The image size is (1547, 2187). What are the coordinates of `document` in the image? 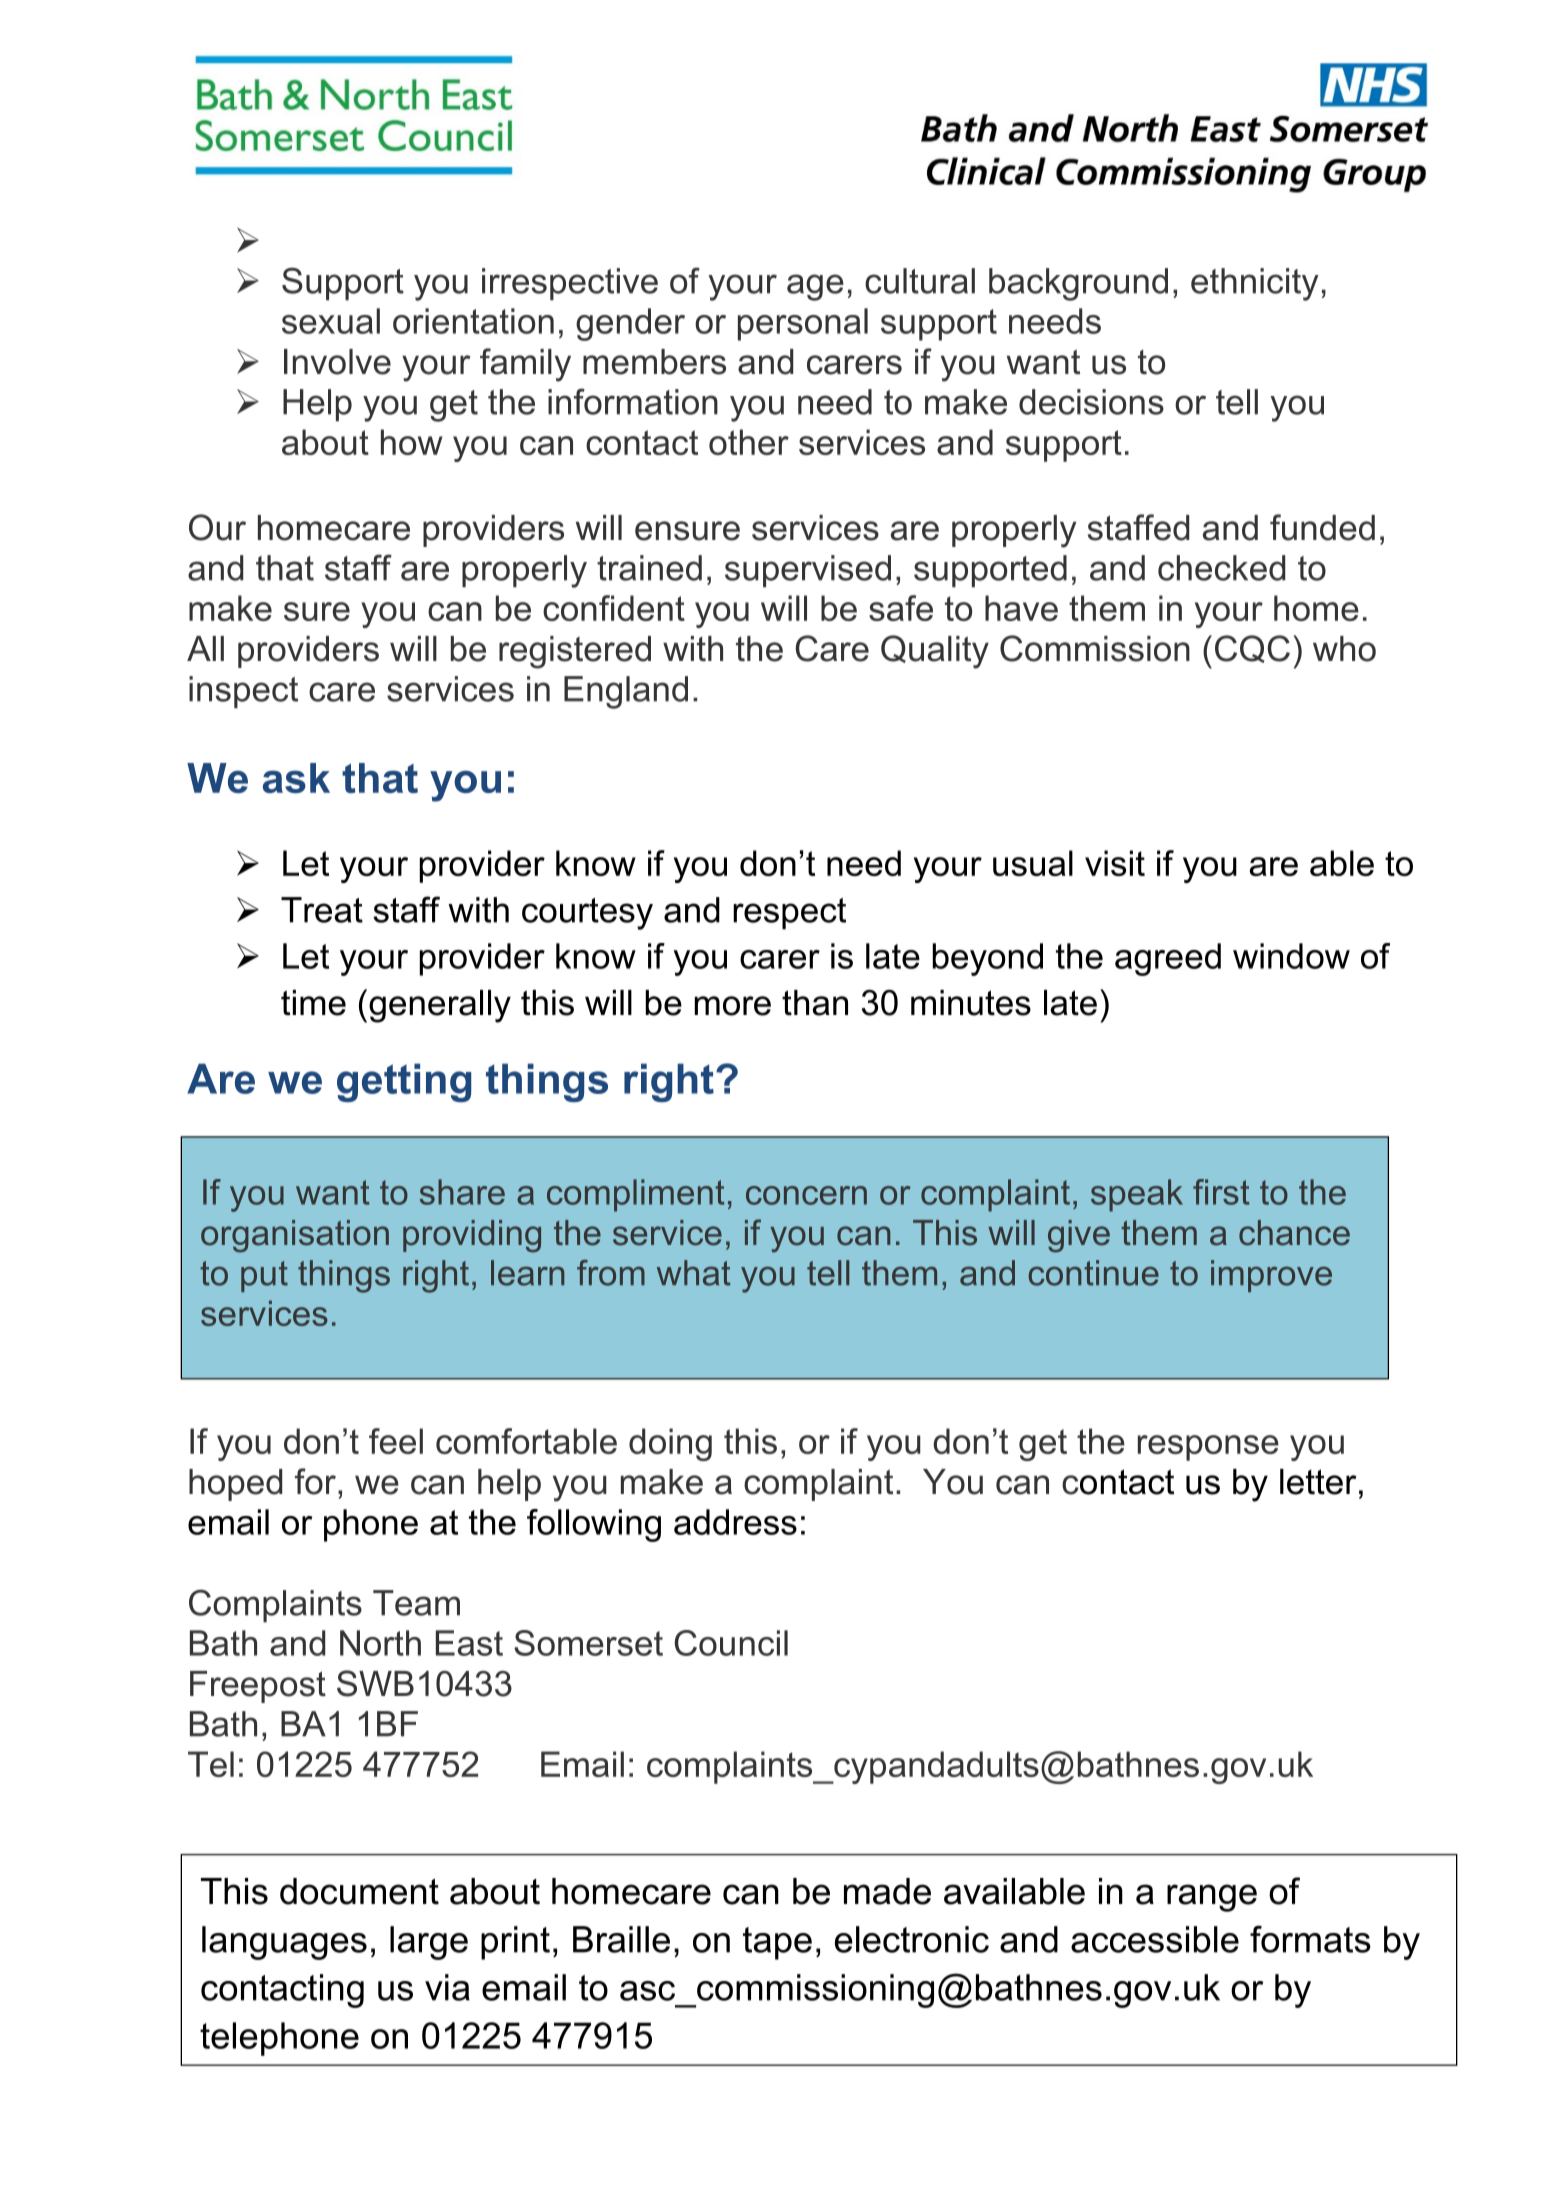 It's located at (359, 1891).
